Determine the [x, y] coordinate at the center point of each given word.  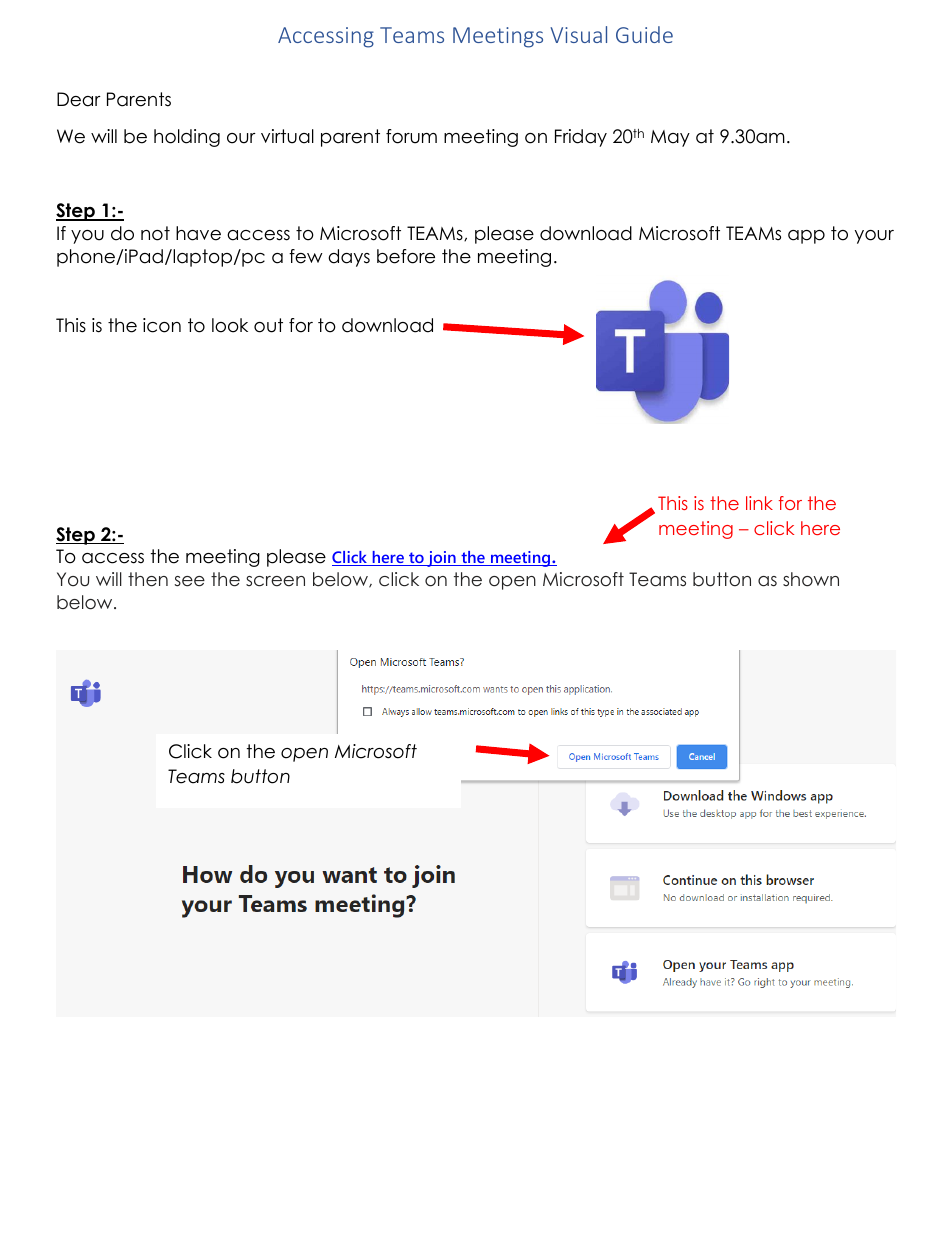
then [148, 579]
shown [811, 579]
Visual [578, 34]
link [759, 503]
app [806, 237]
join [441, 559]
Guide [644, 34]
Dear [79, 99]
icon [162, 325]
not [155, 233]
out [268, 325]
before [406, 256]
